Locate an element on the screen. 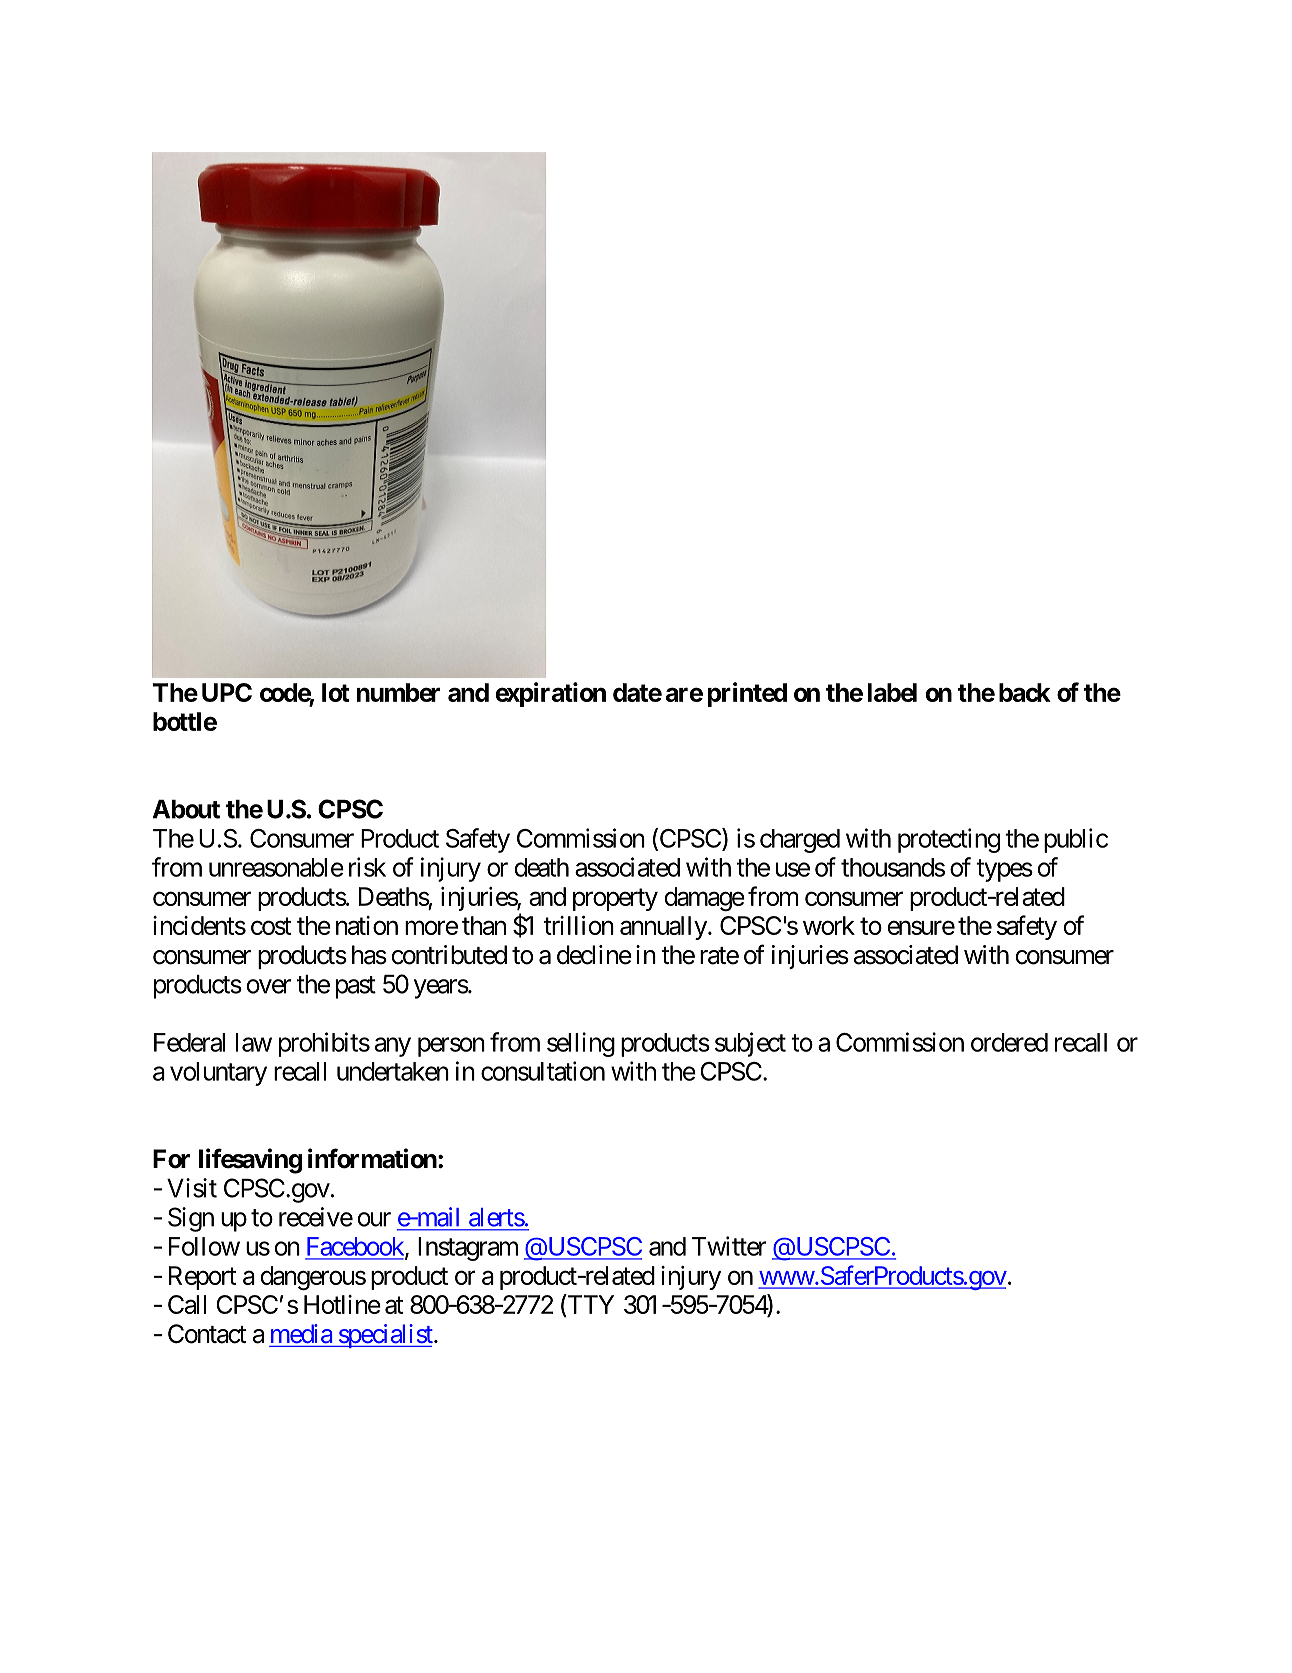 This screenshot has height=1673, width=1292. lot is located at coordinates (335, 692).
